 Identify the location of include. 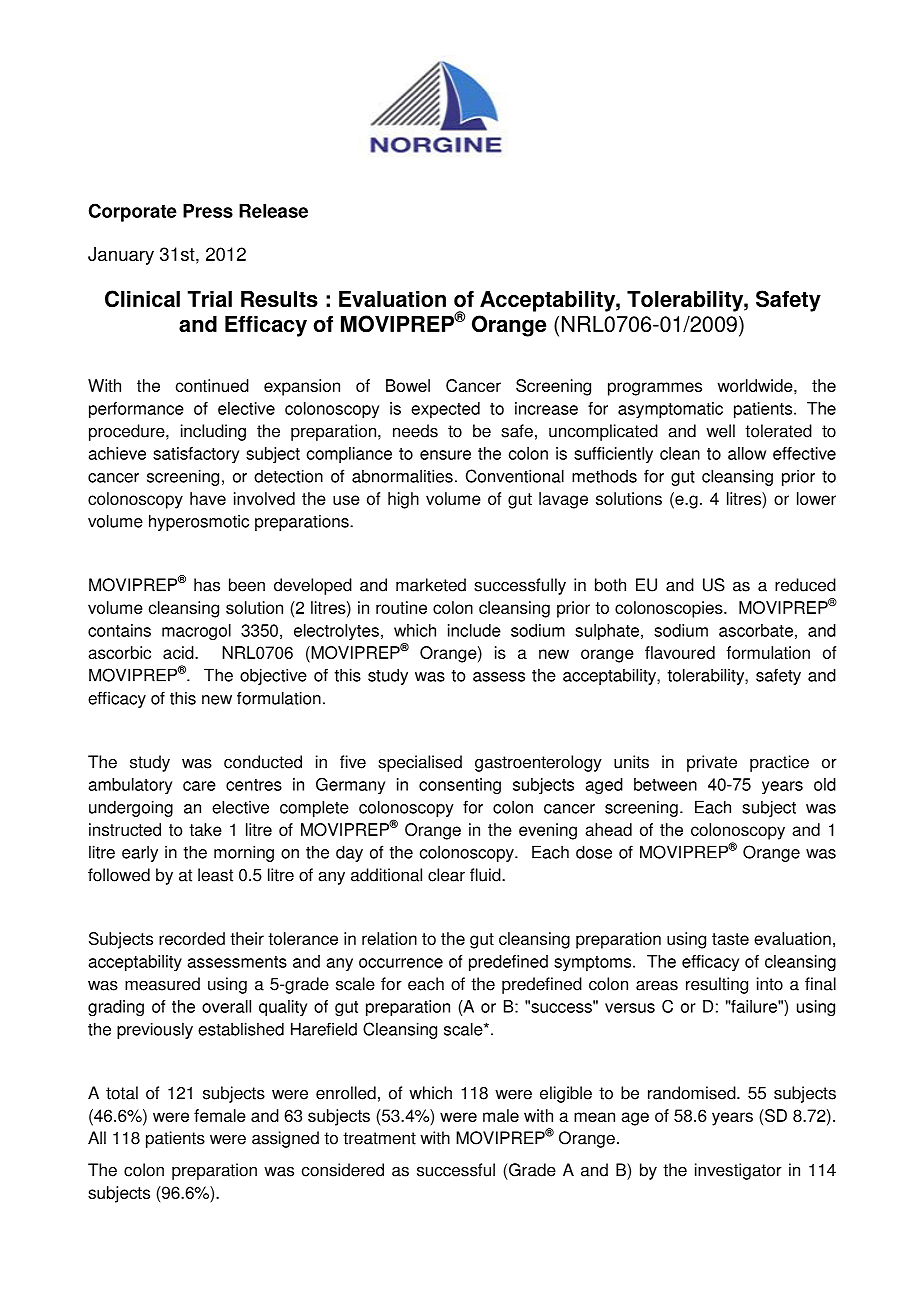
(474, 630).
